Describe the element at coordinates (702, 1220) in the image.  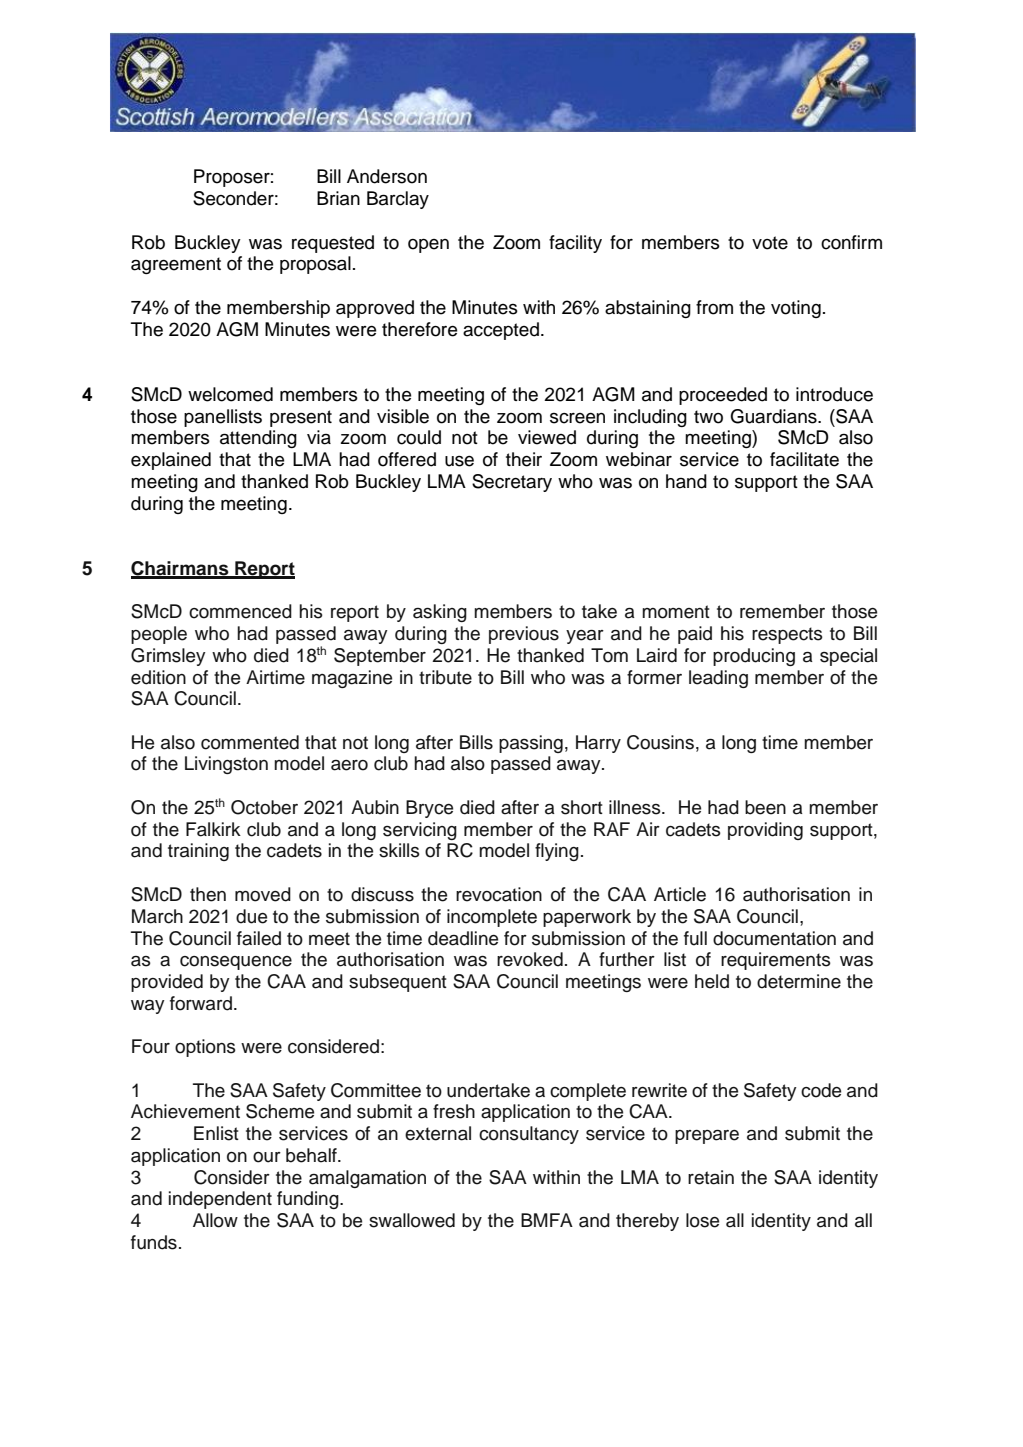
I see `lose` at that location.
